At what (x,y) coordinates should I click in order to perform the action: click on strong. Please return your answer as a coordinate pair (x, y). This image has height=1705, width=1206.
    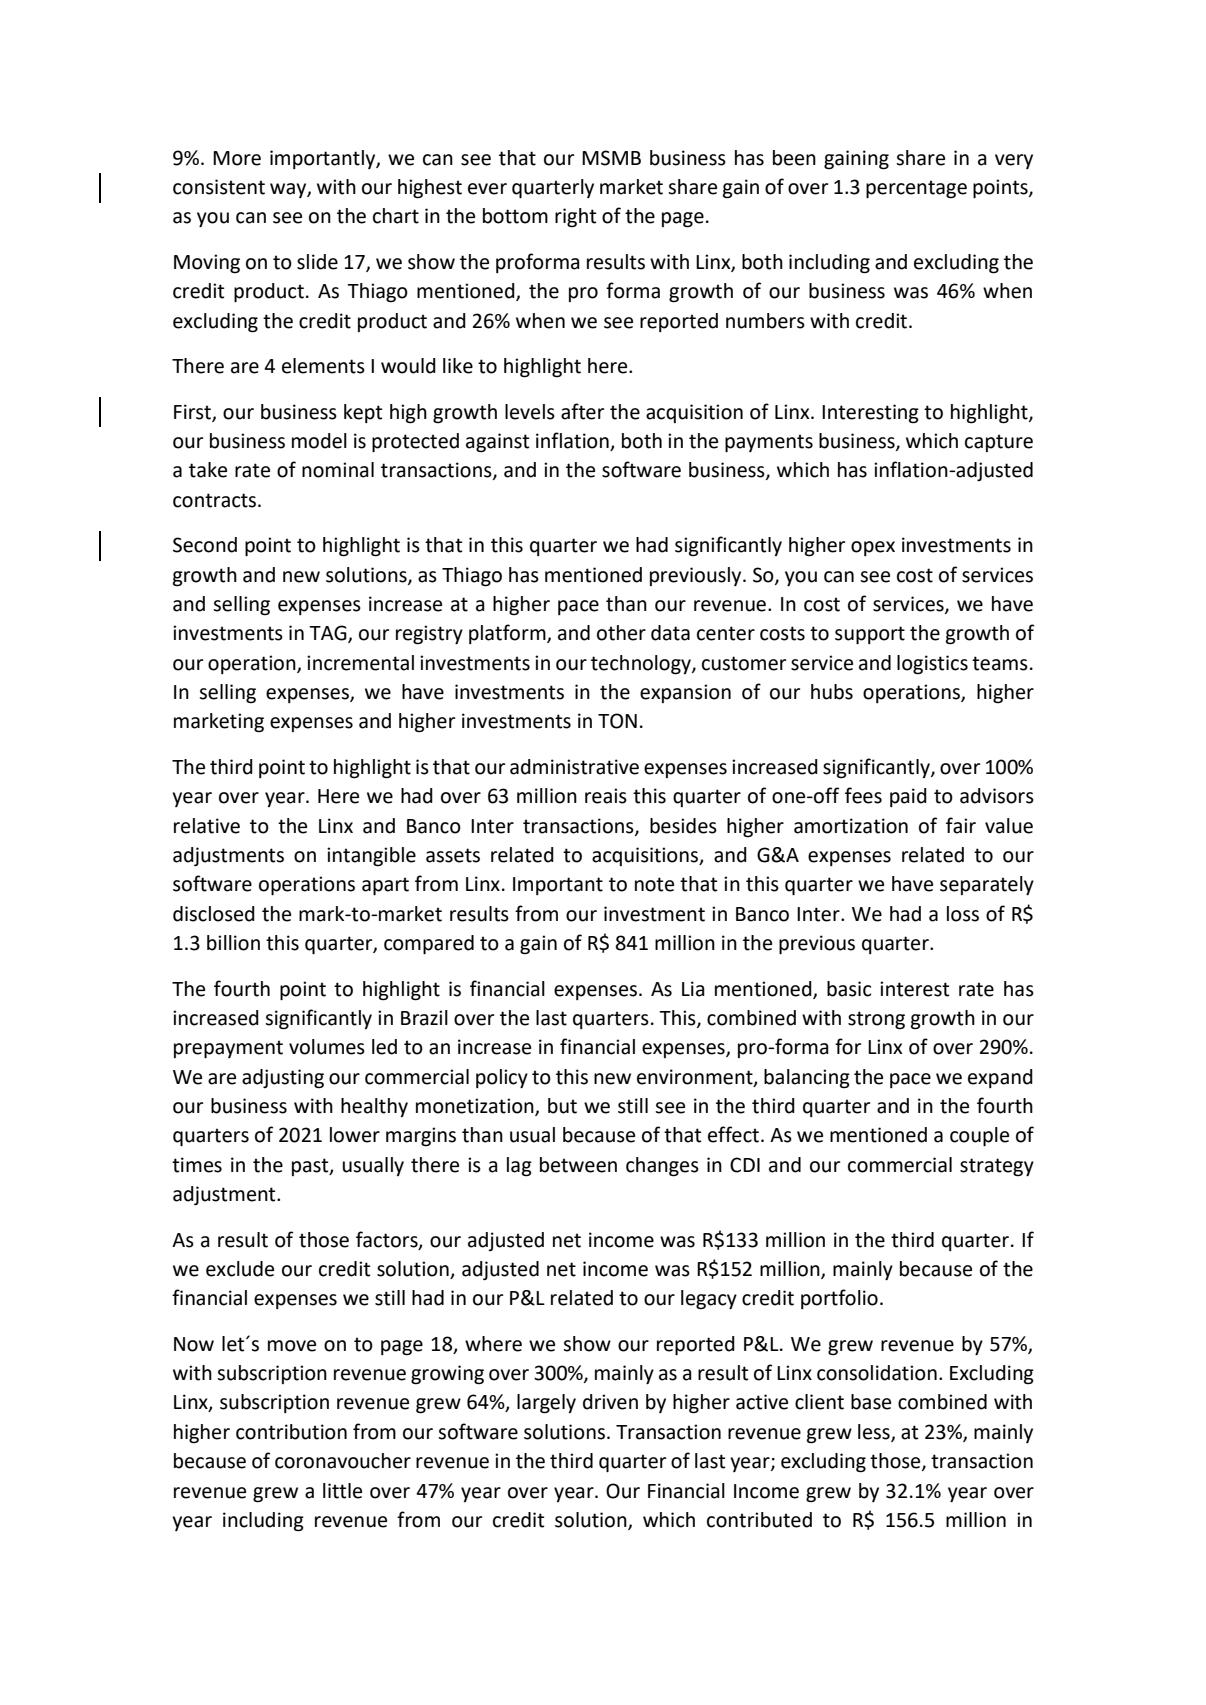
    Looking at the image, I should click on (876, 1020).
